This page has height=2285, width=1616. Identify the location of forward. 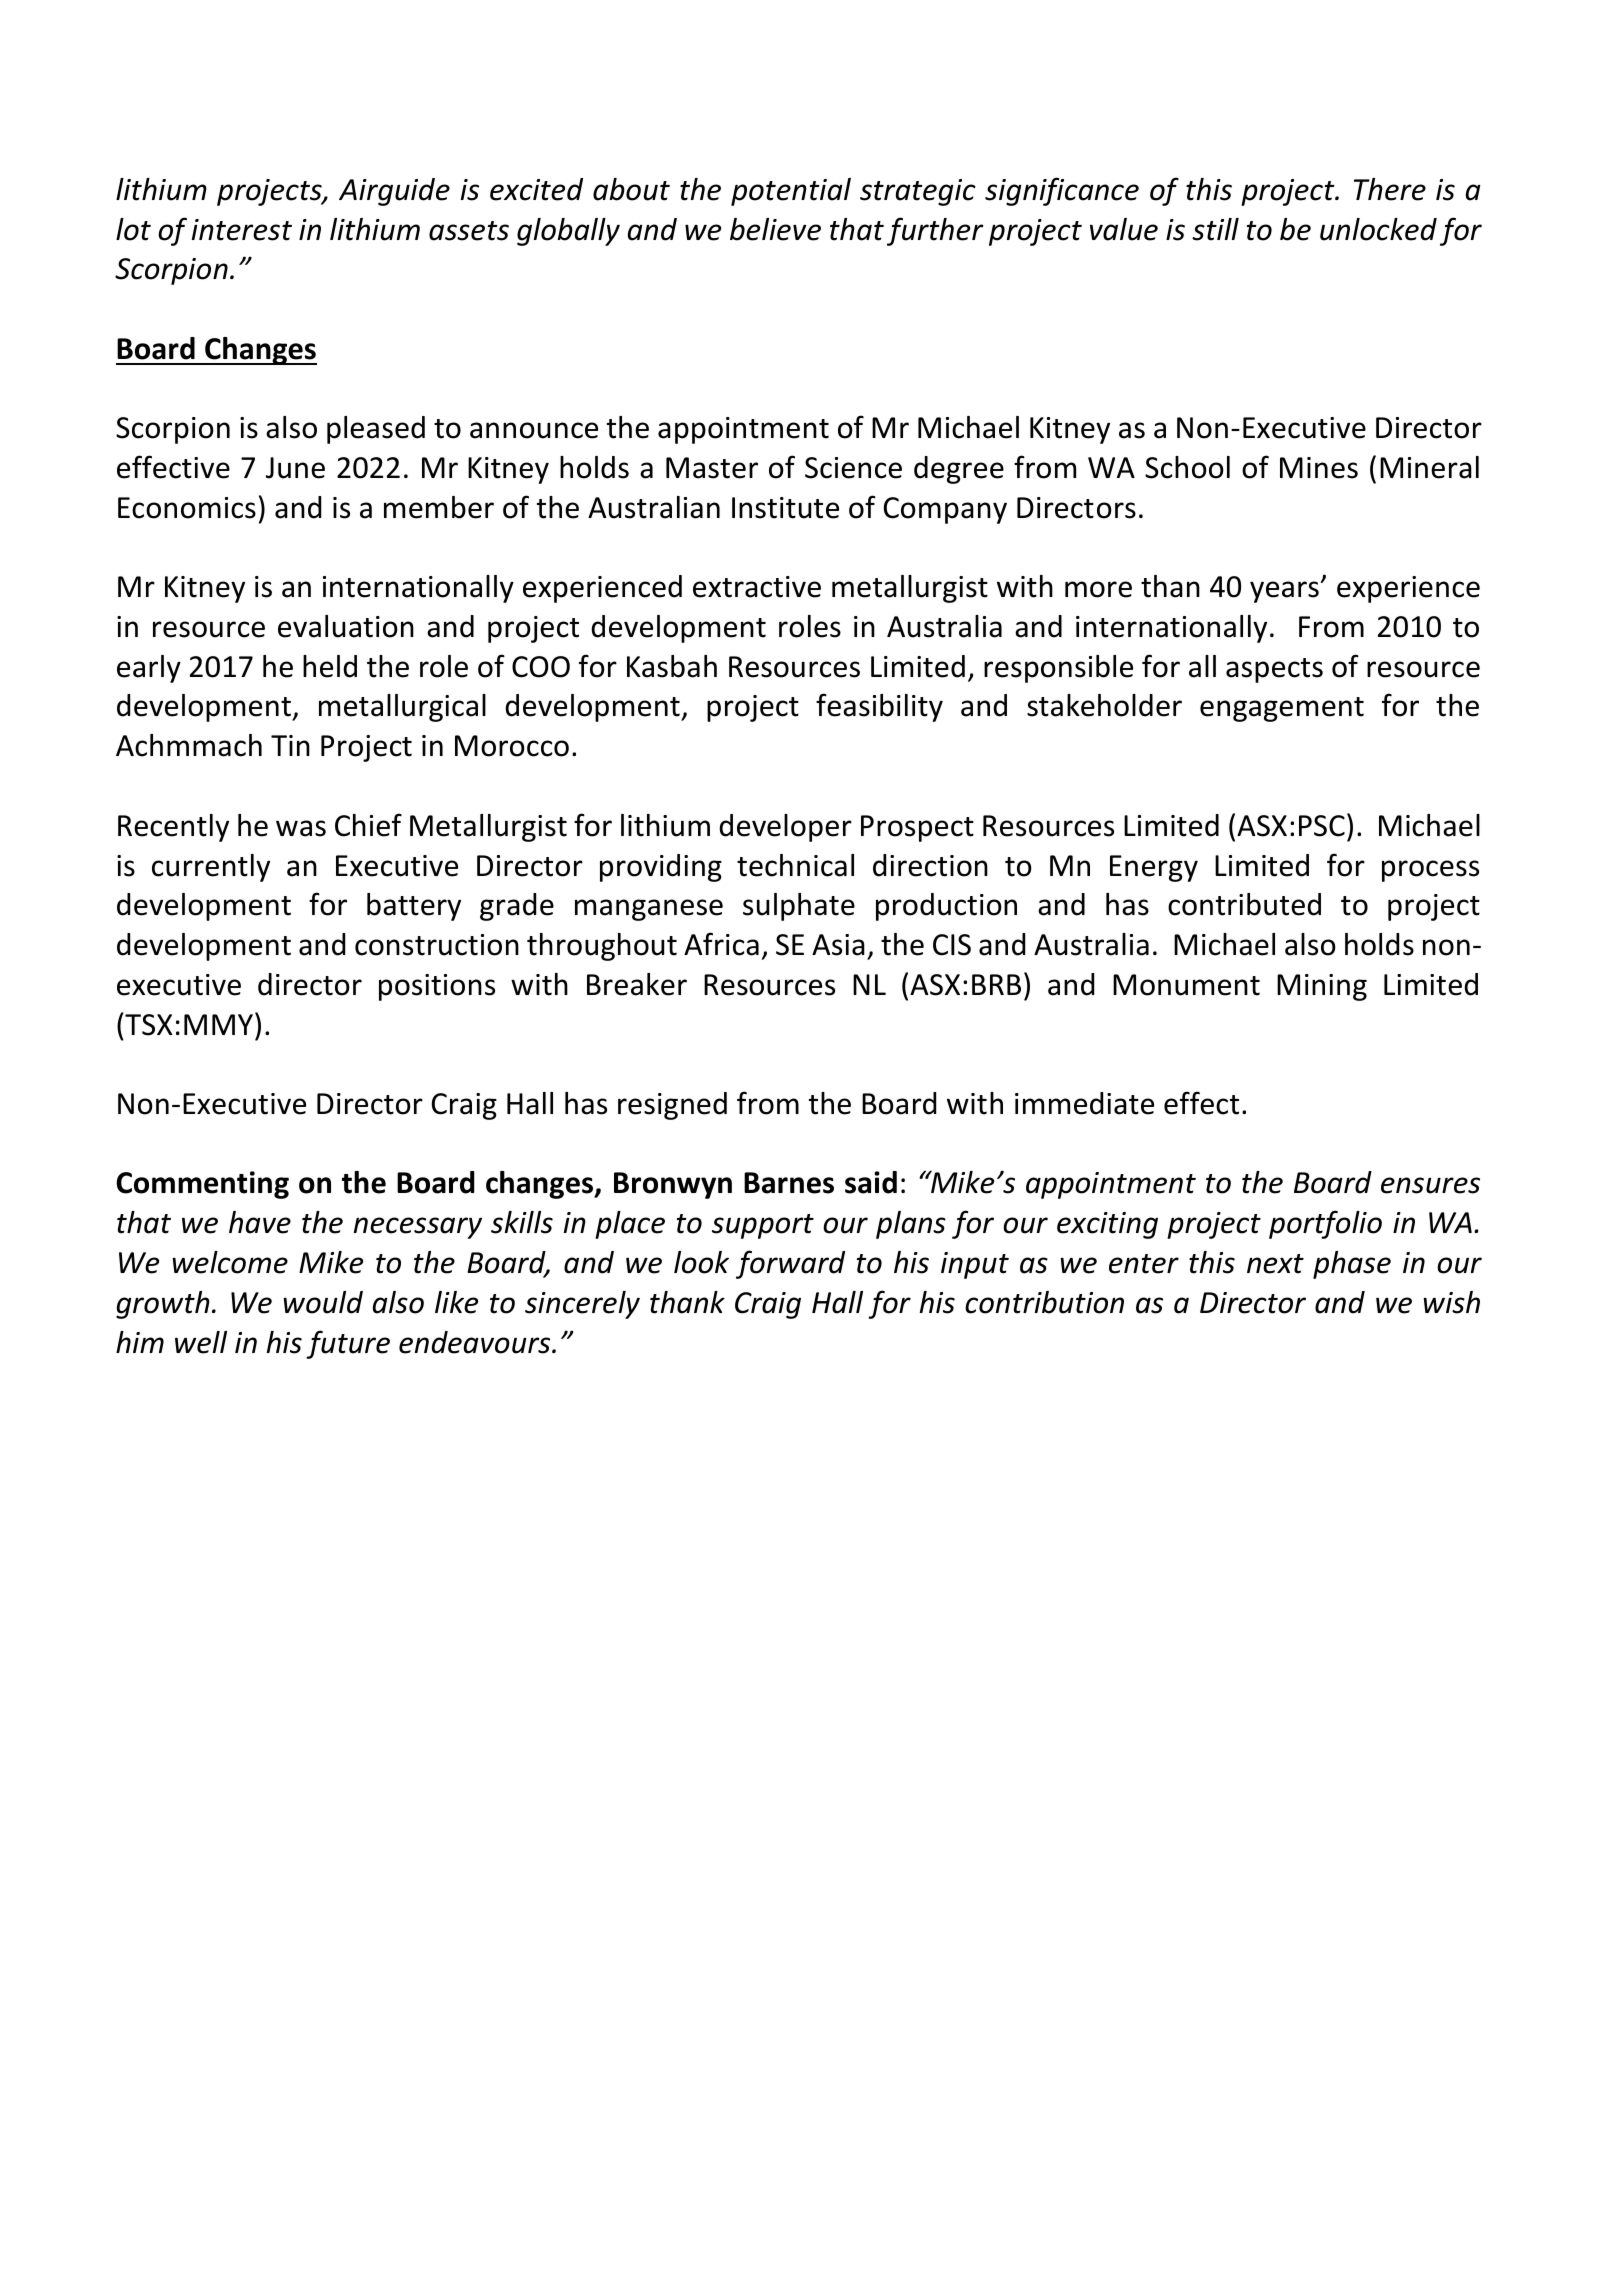
(790, 1264).
